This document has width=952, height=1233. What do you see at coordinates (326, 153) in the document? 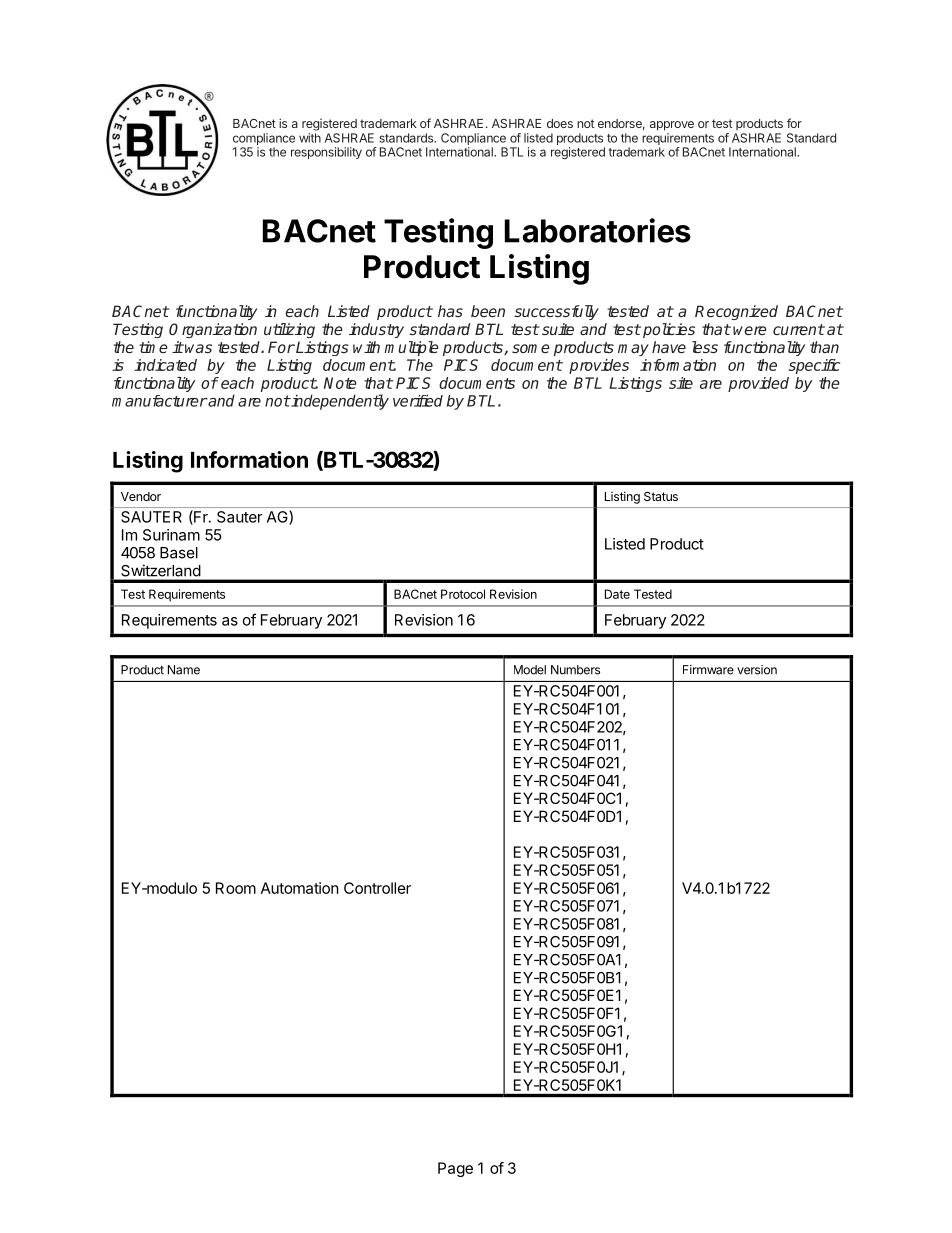
I see `responsibility` at bounding box center [326, 153].
